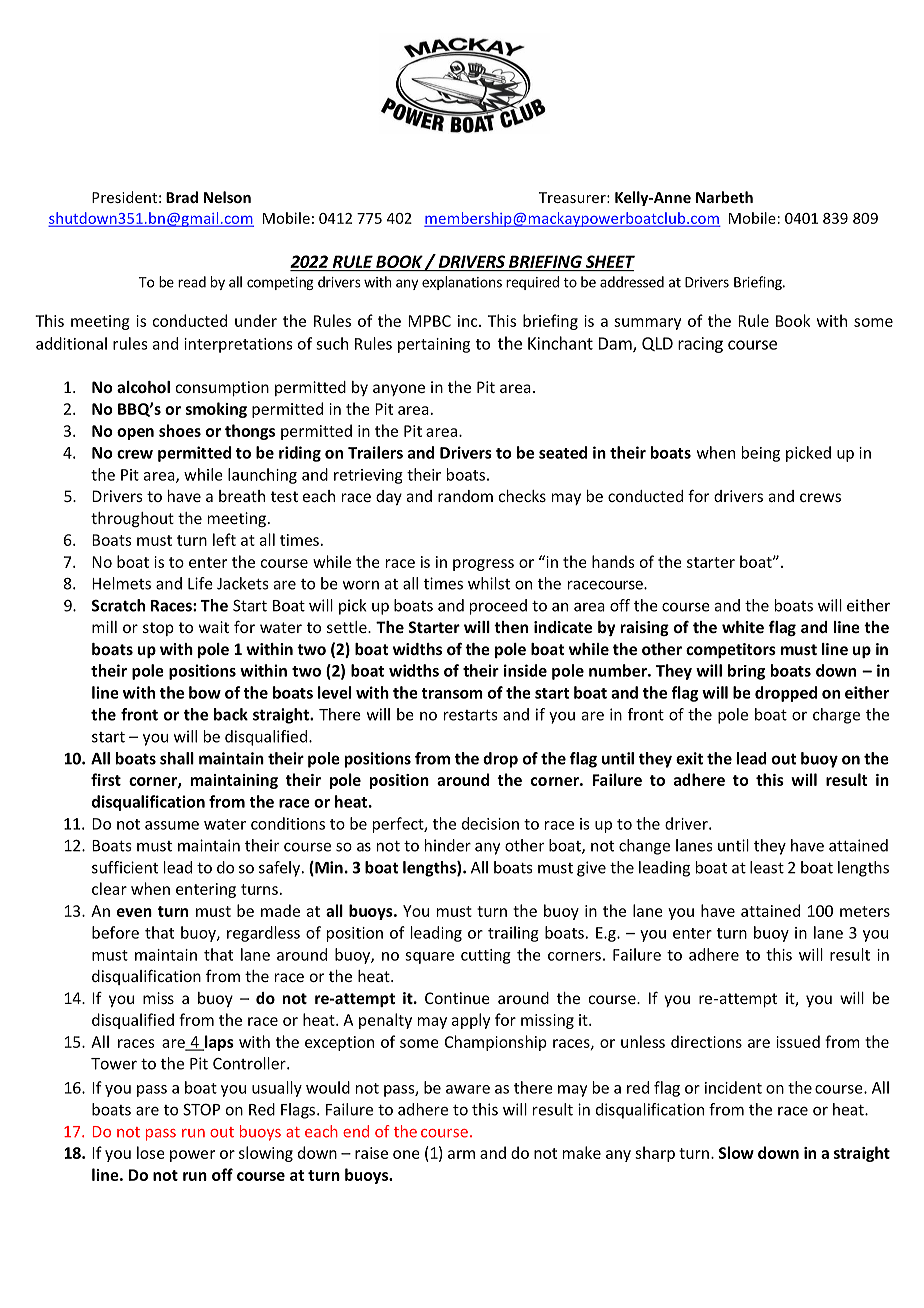 This screenshot has height=1308, width=924. Describe the element at coordinates (182, 197) in the screenshot. I see `Brad` at that location.
